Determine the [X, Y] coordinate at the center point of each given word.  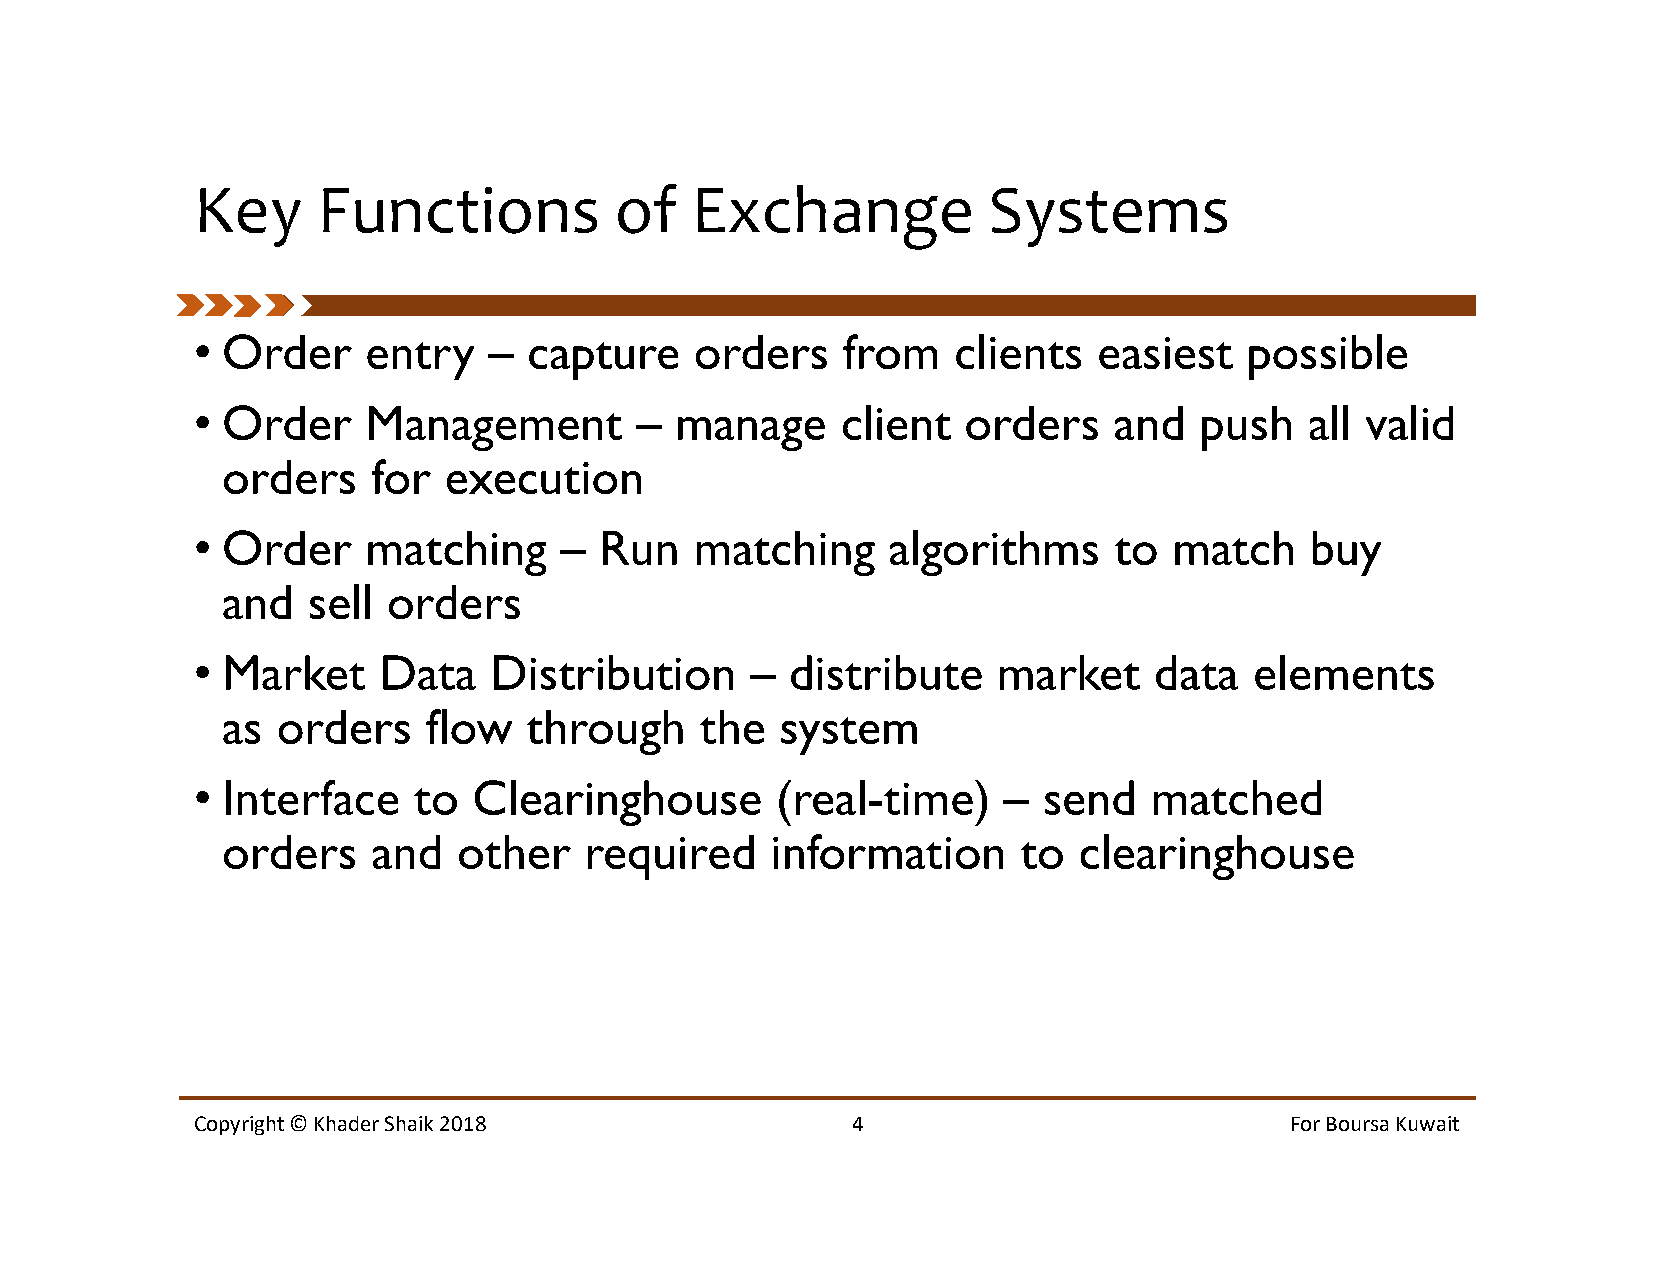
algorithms [994, 553]
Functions [460, 210]
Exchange [834, 217]
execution [544, 478]
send [1089, 797]
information [888, 851]
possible [1328, 357]
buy [1347, 553]
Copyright [239, 1125]
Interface [312, 797]
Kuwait [1428, 1123]
